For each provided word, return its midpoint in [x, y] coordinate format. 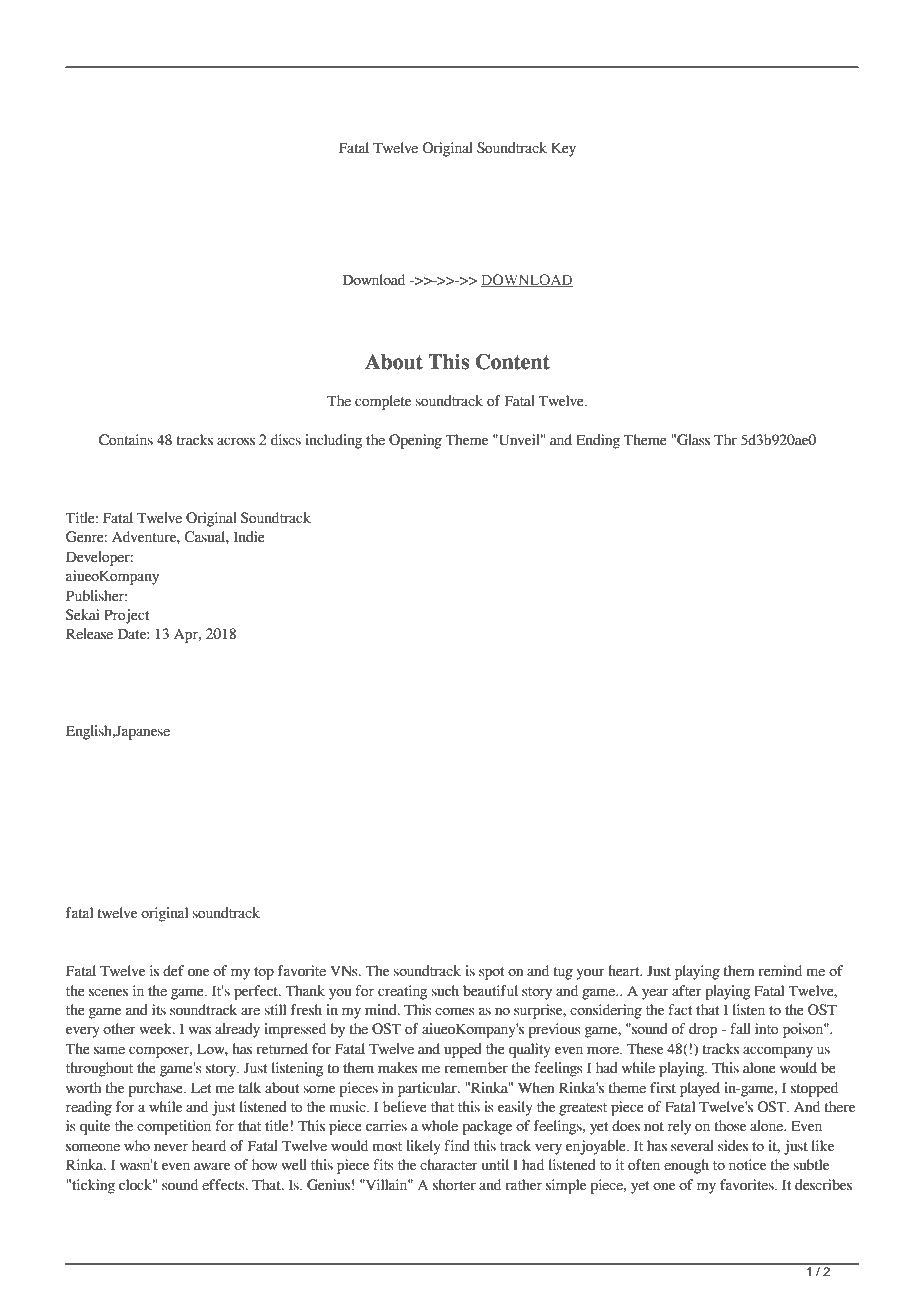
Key [563, 149]
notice [747, 1165]
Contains [126, 440]
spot [491, 973]
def [173, 971]
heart [625, 971]
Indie [249, 537]
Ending [598, 441]
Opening [415, 441]
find [457, 1146]
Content [513, 362]
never [171, 1147]
